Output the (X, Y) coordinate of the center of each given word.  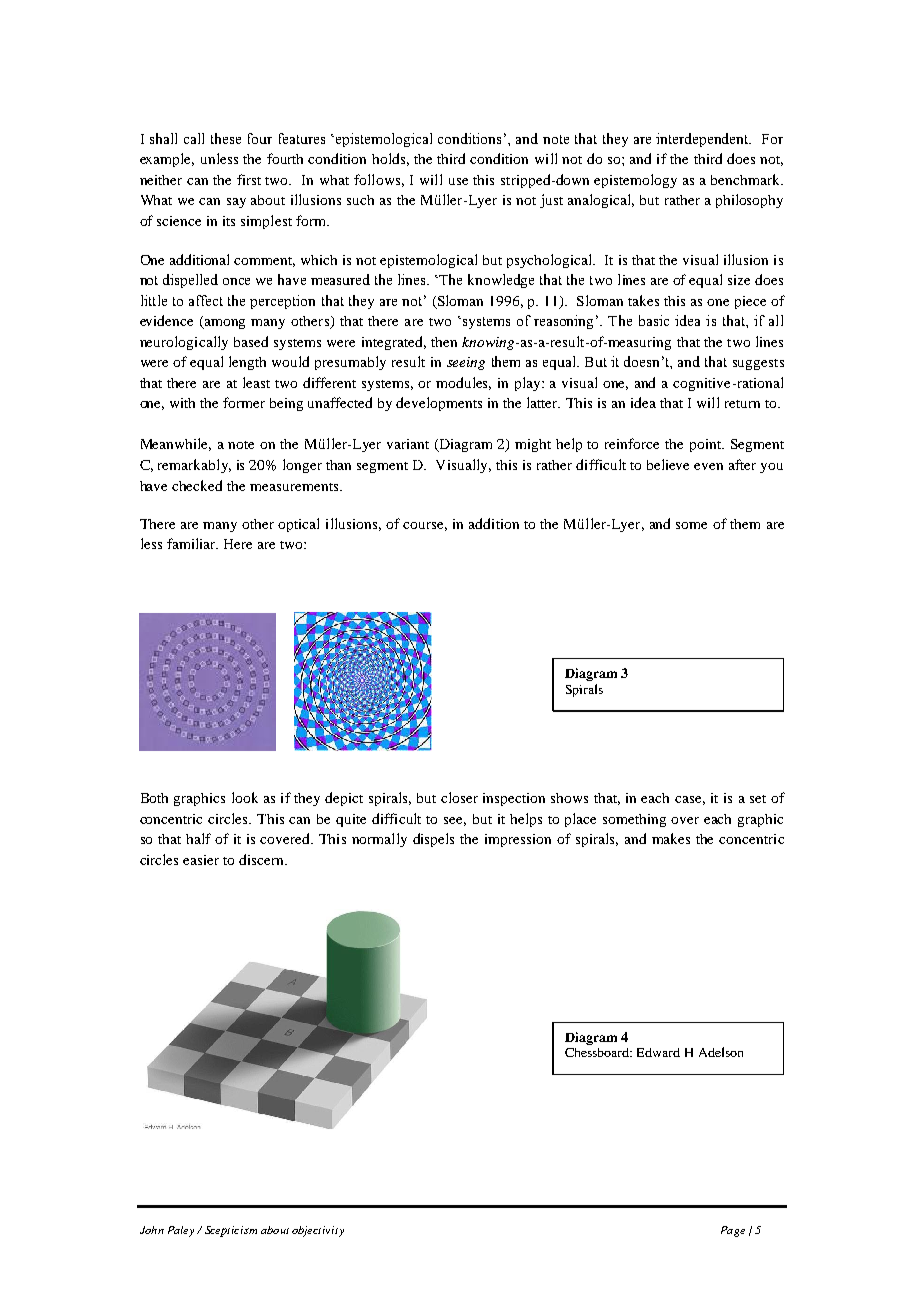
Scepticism (231, 1231)
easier (201, 860)
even (708, 466)
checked (197, 485)
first (249, 179)
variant (408, 444)
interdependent (703, 140)
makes (671, 838)
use (458, 181)
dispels (433, 840)
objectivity (318, 1231)
